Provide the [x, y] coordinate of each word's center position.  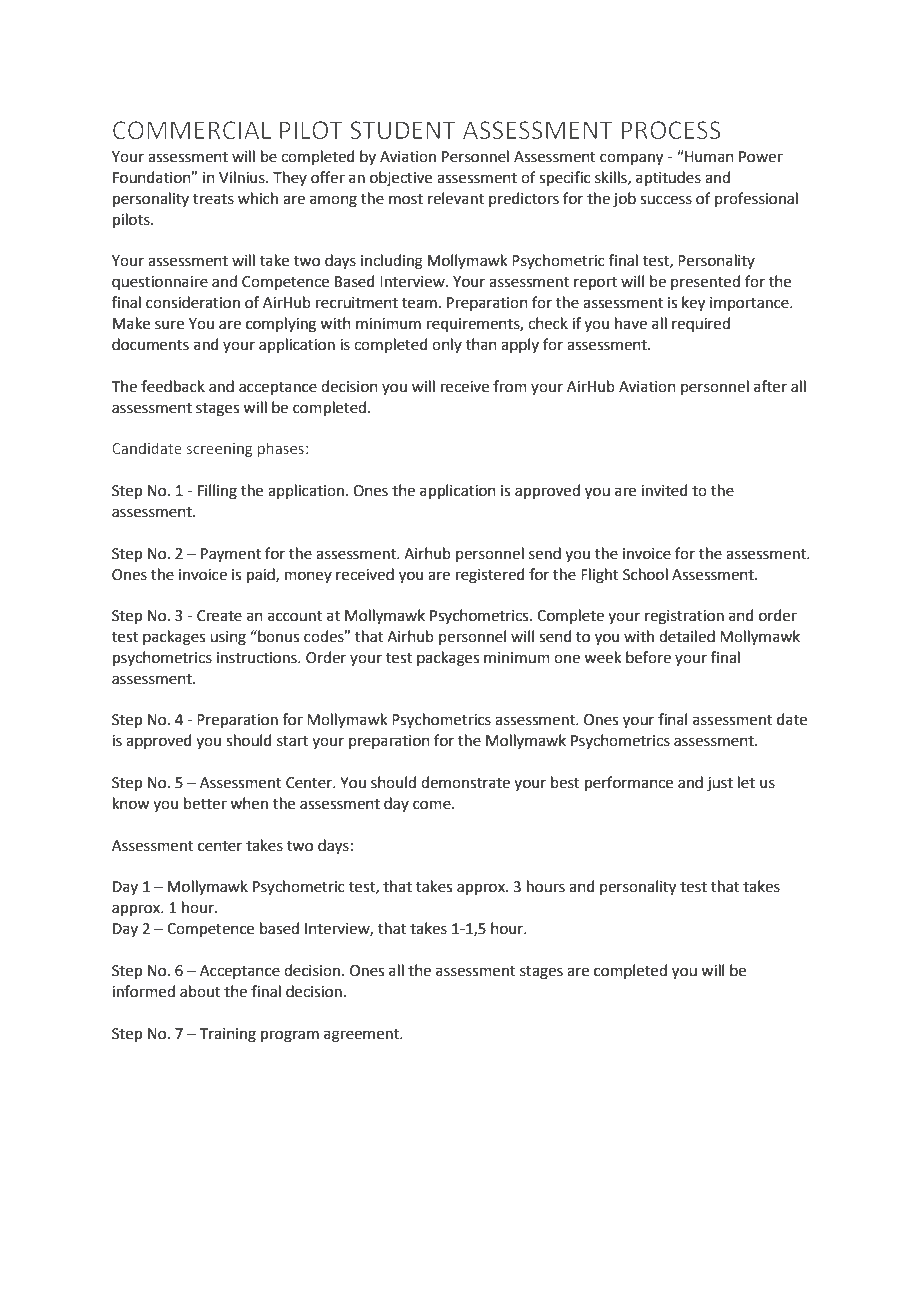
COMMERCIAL [192, 130]
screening [219, 450]
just [720, 784]
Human [708, 156]
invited [664, 490]
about [200, 991]
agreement [363, 1036]
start [292, 741]
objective [401, 178]
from [510, 386]
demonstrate [465, 782]
